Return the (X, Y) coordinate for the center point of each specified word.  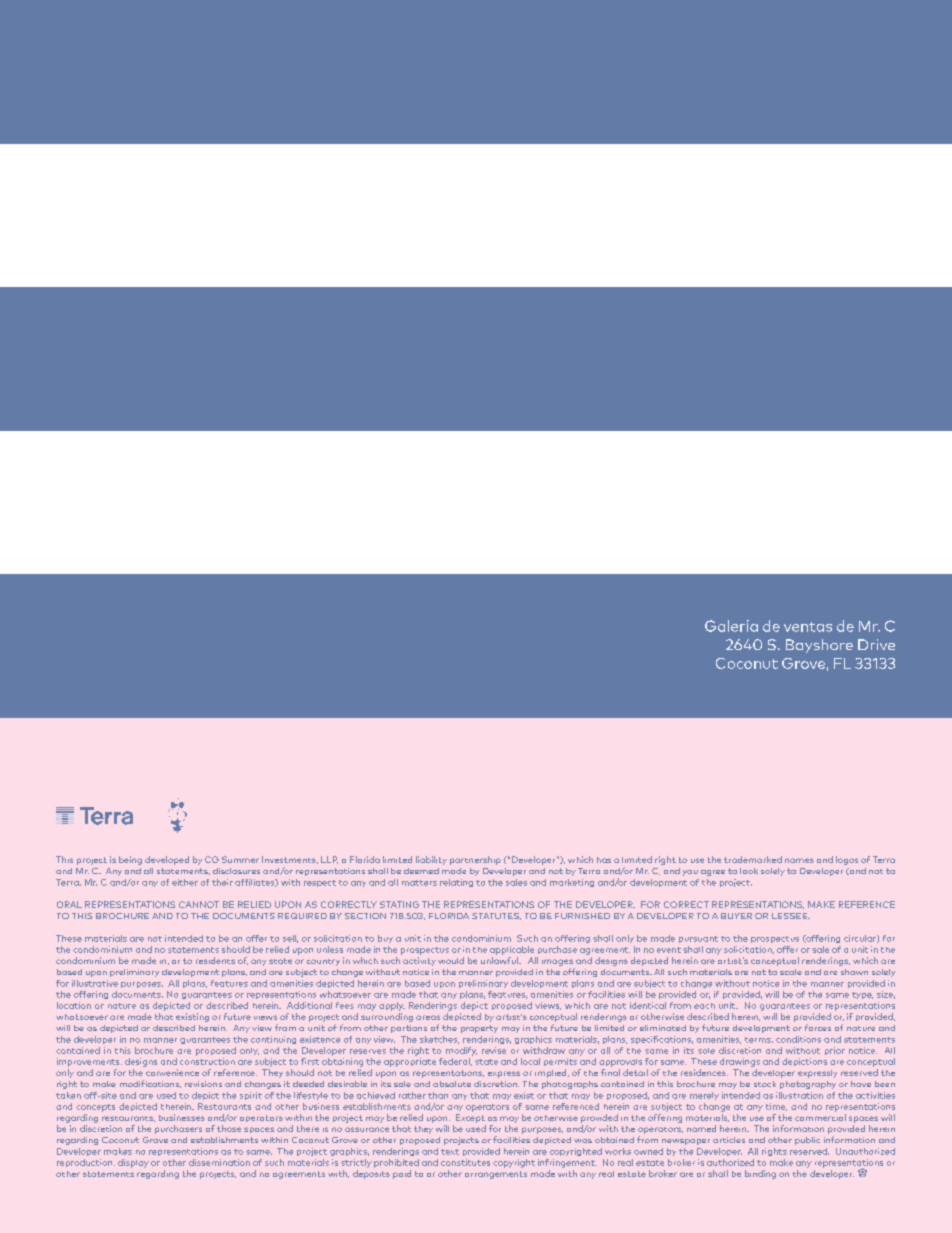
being (130, 860)
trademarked (753, 859)
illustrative (95, 983)
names (799, 860)
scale (791, 972)
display (133, 1163)
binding (760, 1174)
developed (167, 860)
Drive (876, 644)
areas (428, 1017)
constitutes (465, 1162)
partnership (475, 860)
